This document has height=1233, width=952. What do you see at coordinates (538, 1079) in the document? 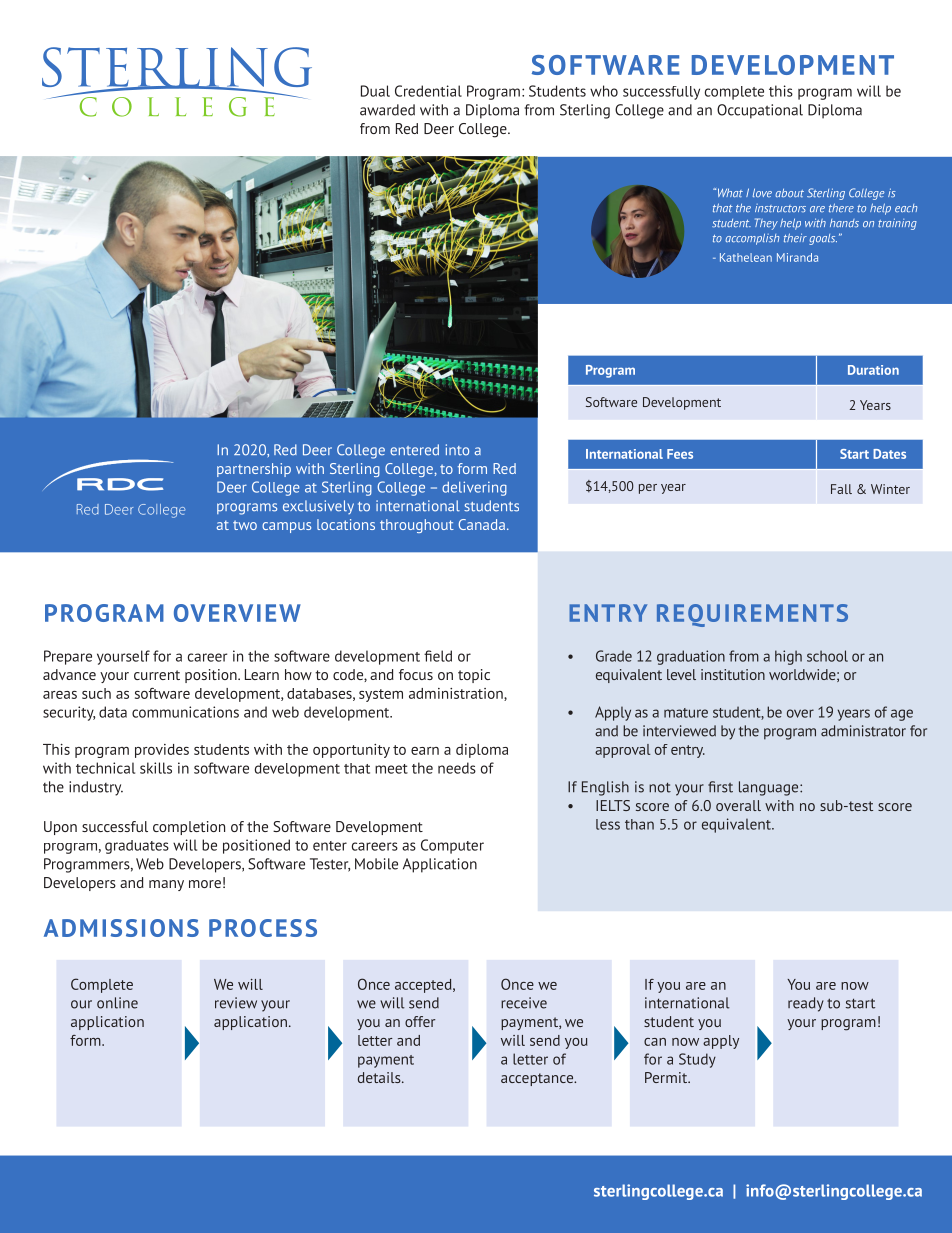
I see `acceptance` at bounding box center [538, 1079].
